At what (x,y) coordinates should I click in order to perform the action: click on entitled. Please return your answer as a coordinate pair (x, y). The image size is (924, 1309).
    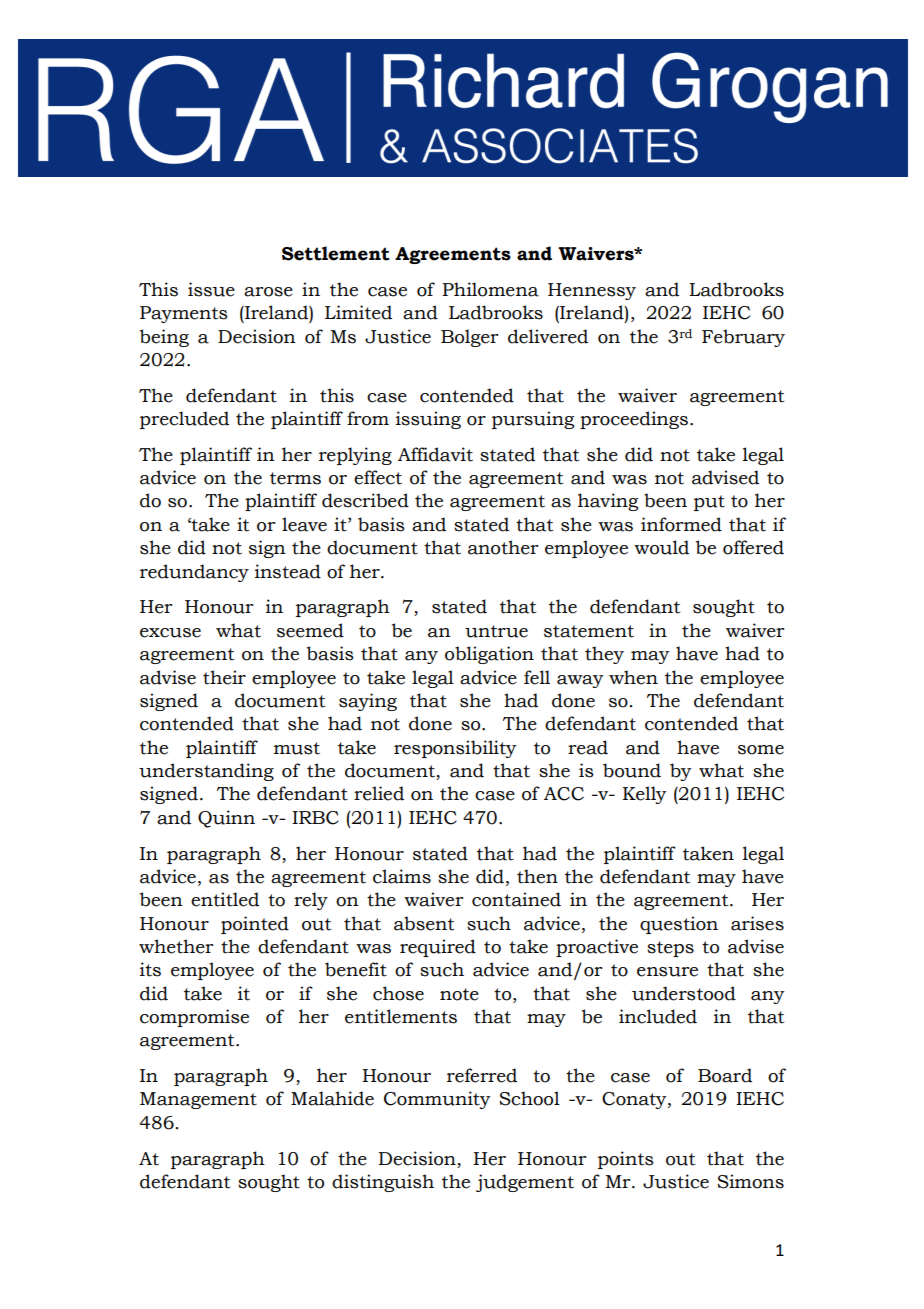
    Looking at the image, I should click on (225, 899).
